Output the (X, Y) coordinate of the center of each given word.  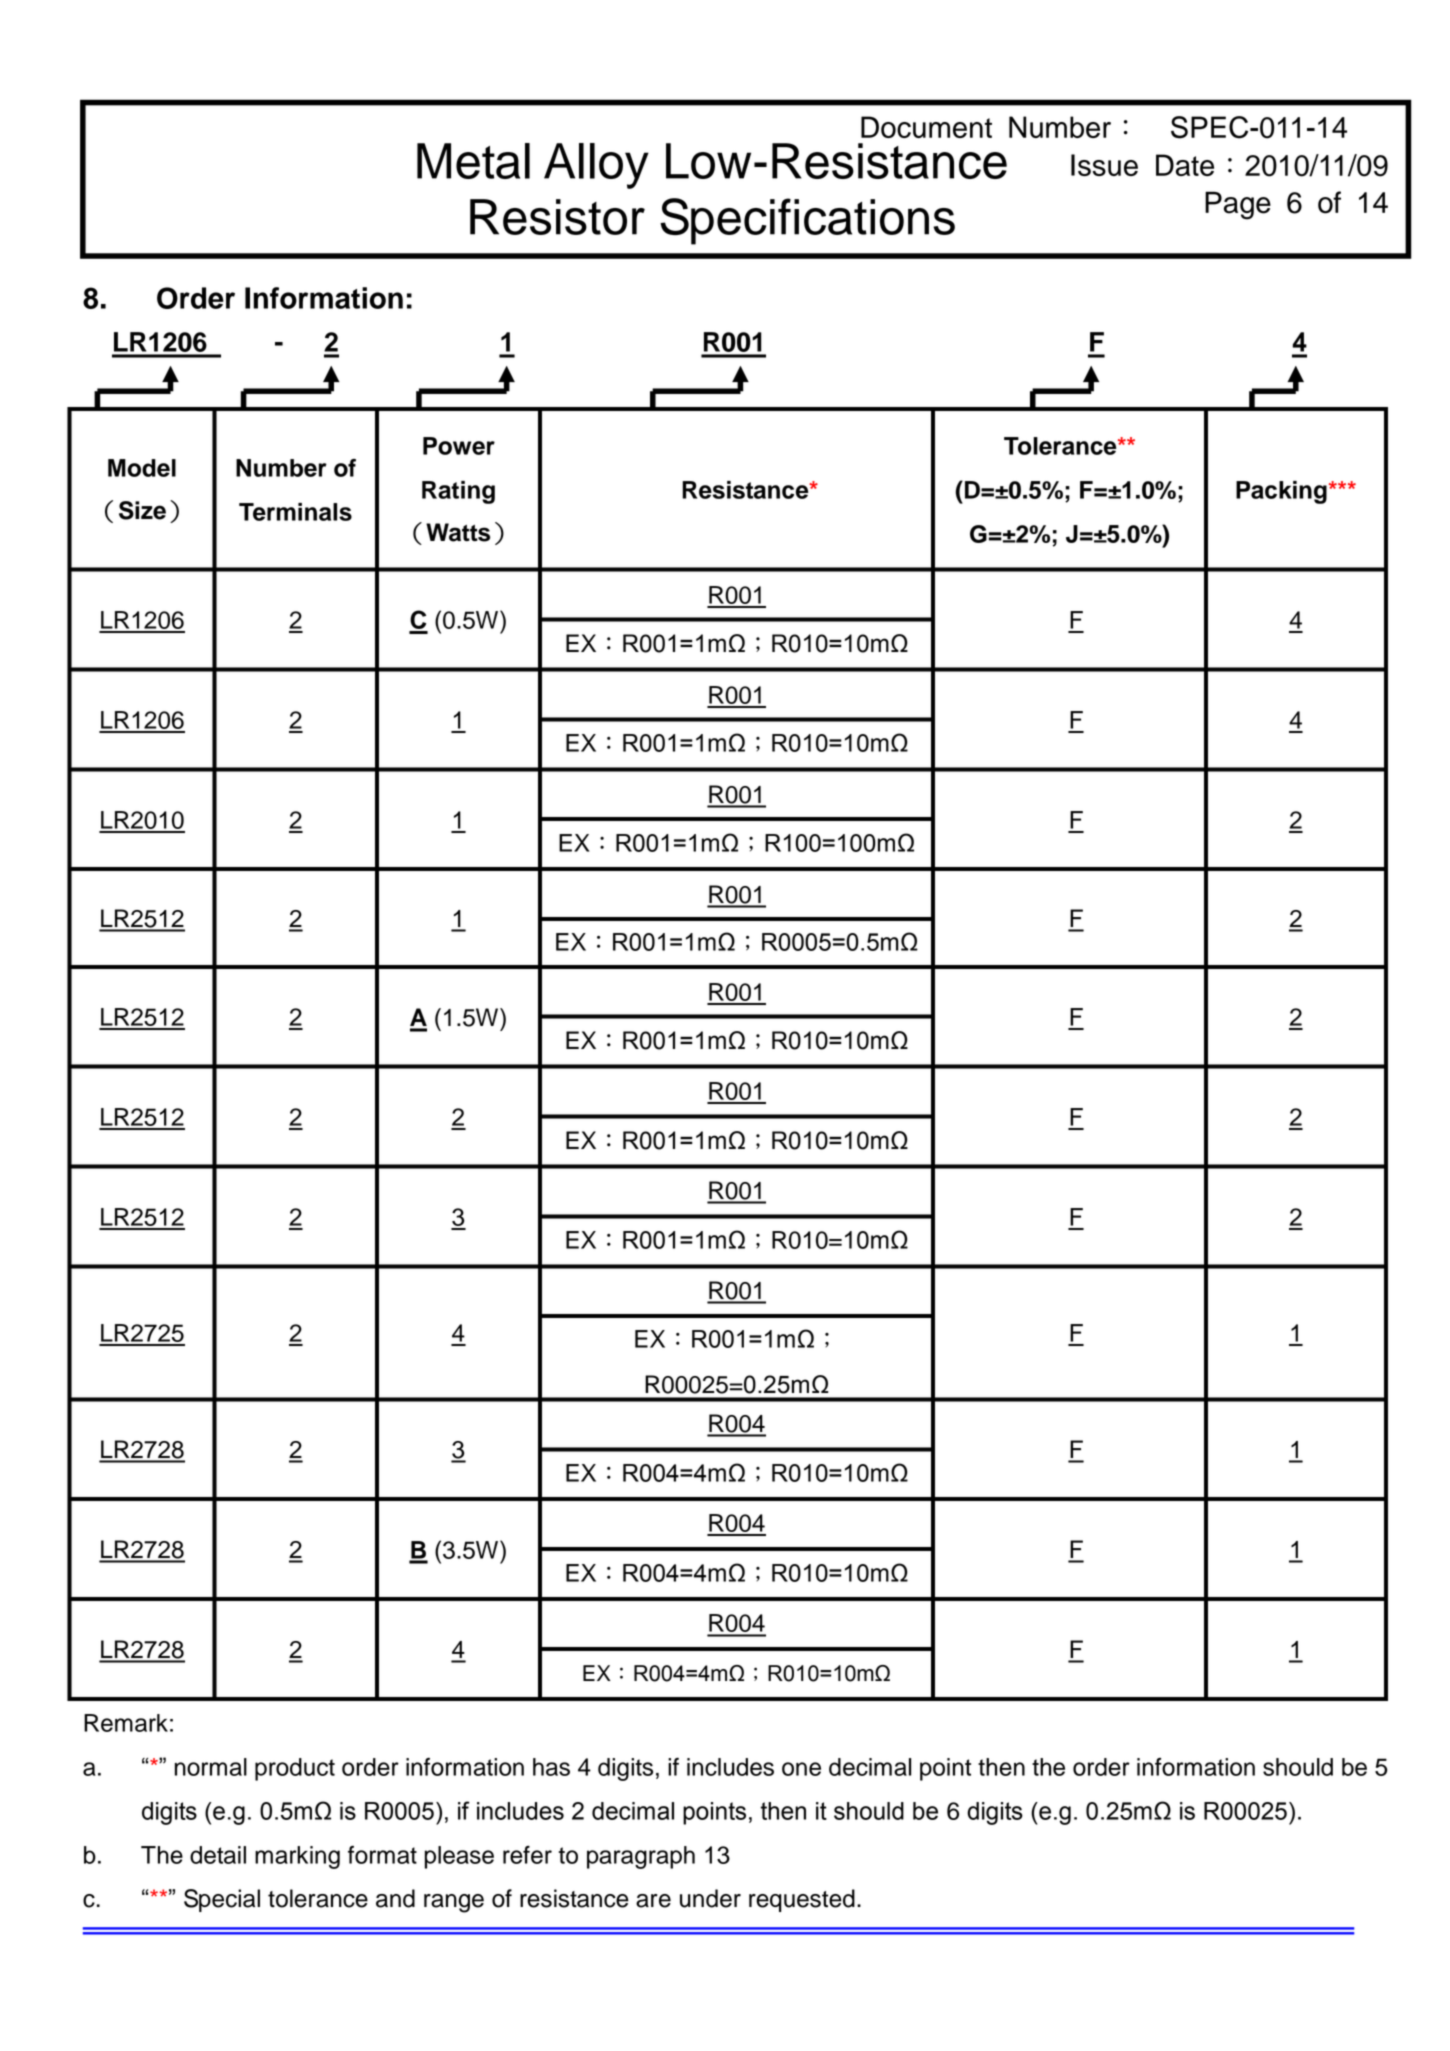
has (551, 1767)
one (801, 1769)
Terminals (295, 512)
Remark (126, 1723)
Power (459, 446)
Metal (473, 161)
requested (802, 1900)
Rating (458, 492)
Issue (1104, 165)
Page (1238, 205)
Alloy (596, 166)
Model (142, 468)
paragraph (641, 1857)
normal (211, 1767)
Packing (1281, 492)
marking (297, 1857)
